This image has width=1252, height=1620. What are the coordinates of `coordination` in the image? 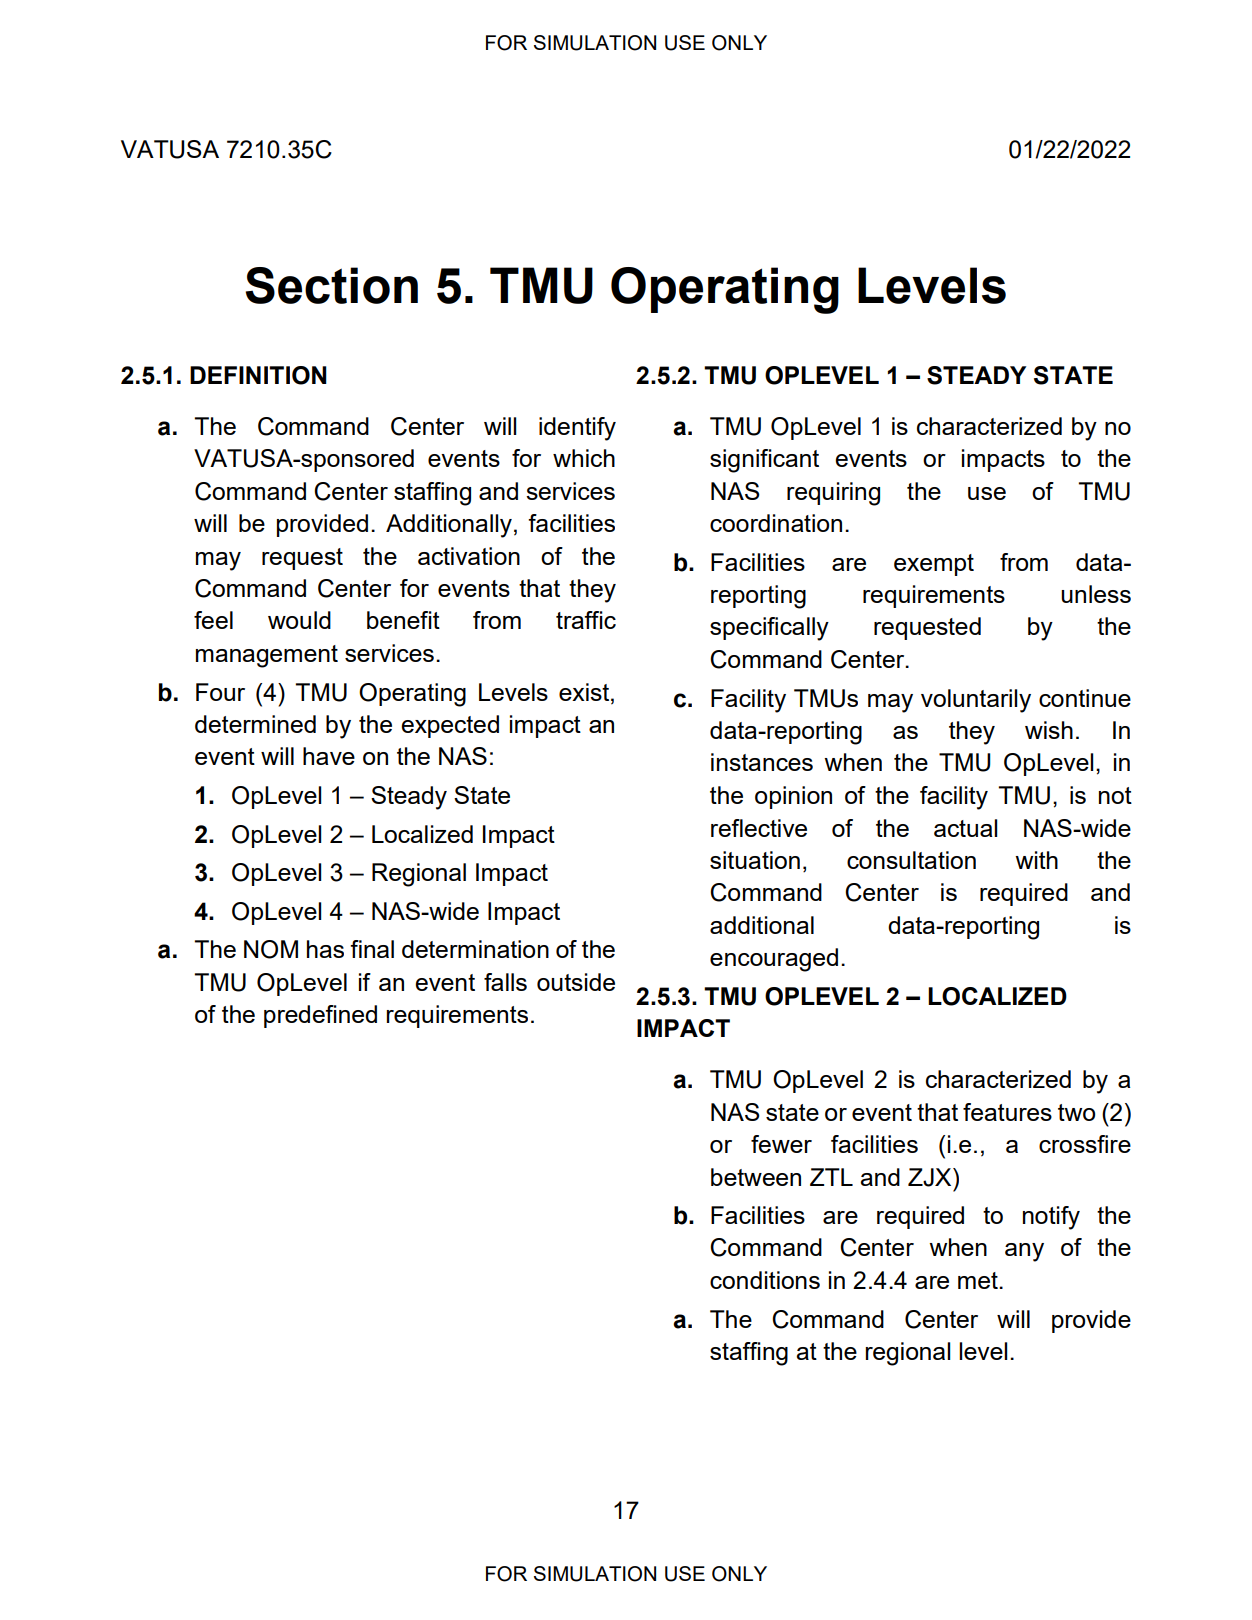 It's located at (776, 523).
